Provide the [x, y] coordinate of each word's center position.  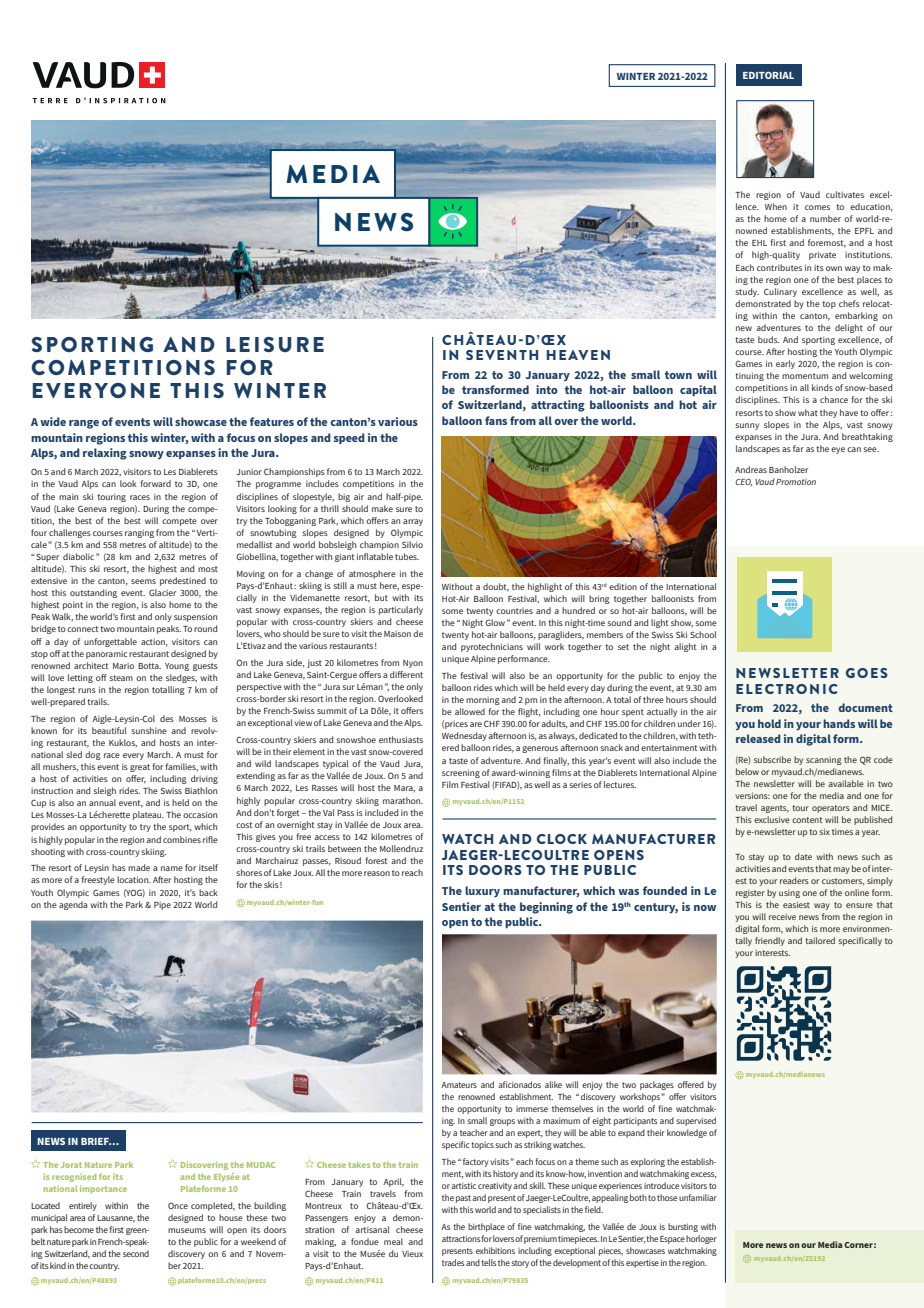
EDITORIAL [768, 75]
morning [483, 701]
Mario [123, 666]
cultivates [845, 194]
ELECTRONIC [787, 689]
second [136, 1253]
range [84, 424]
